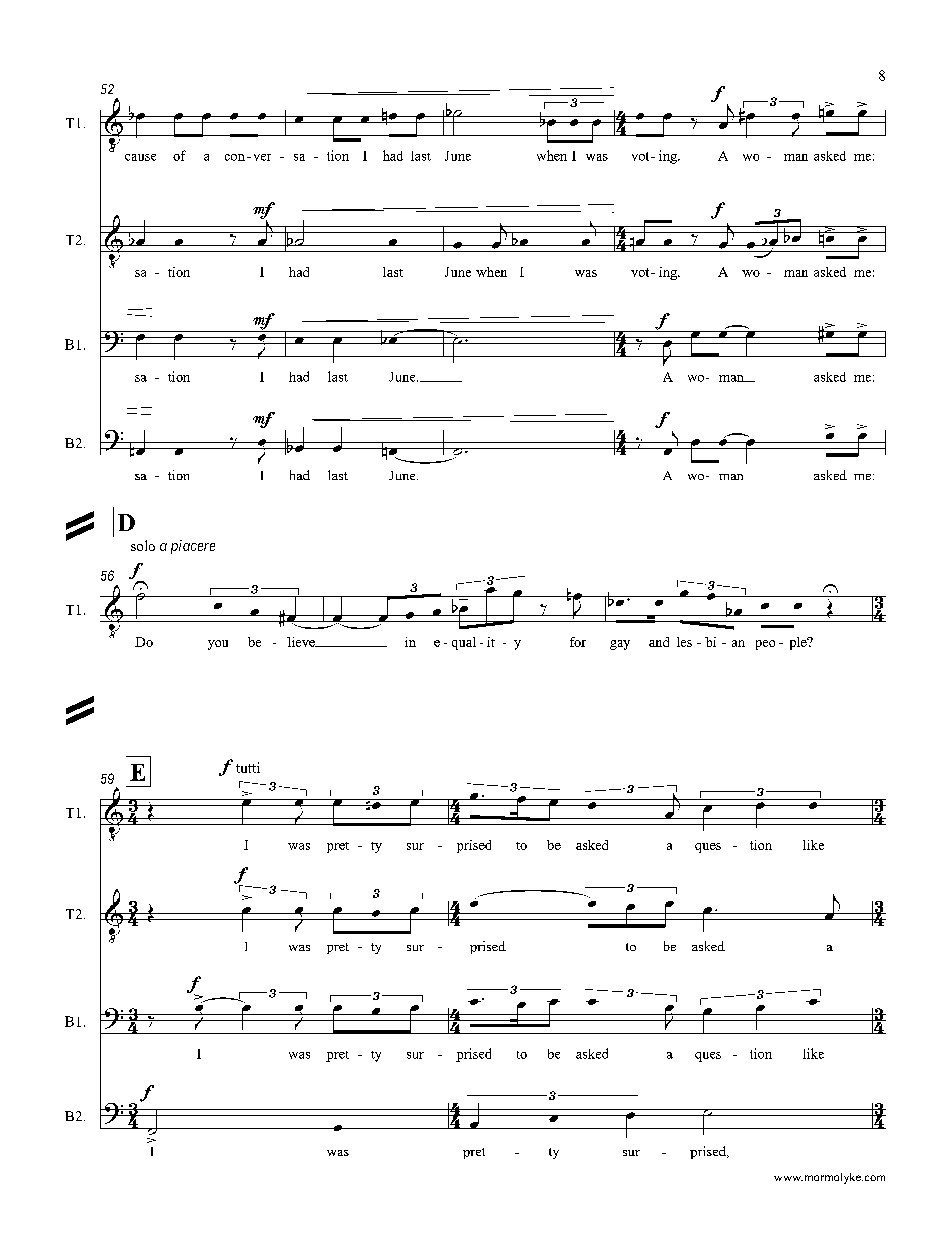 The width and height of the document is (952, 1233). What do you see at coordinates (143, 545) in the document?
I see `solo` at bounding box center [143, 545].
